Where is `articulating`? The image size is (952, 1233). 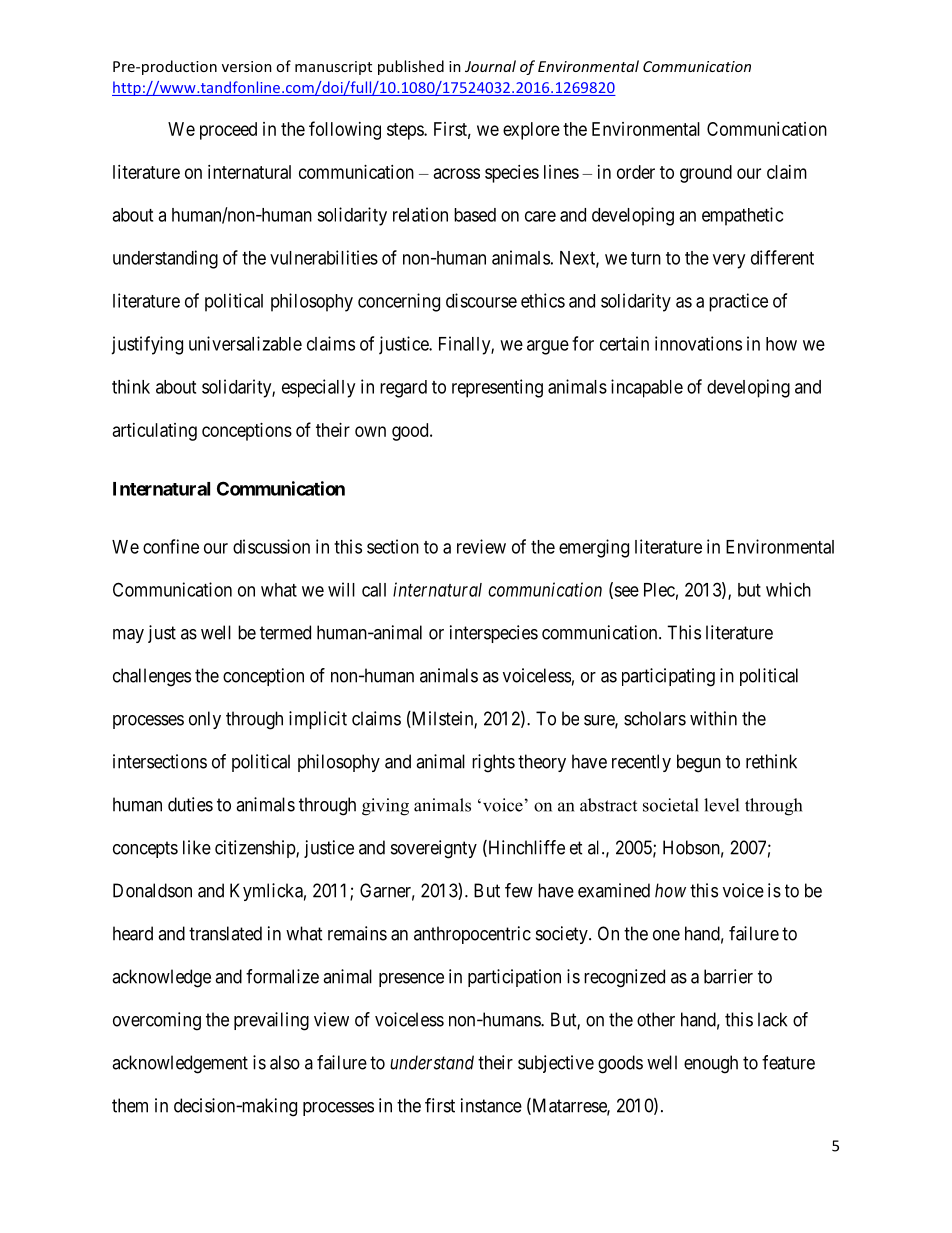 articulating is located at coordinates (155, 432).
